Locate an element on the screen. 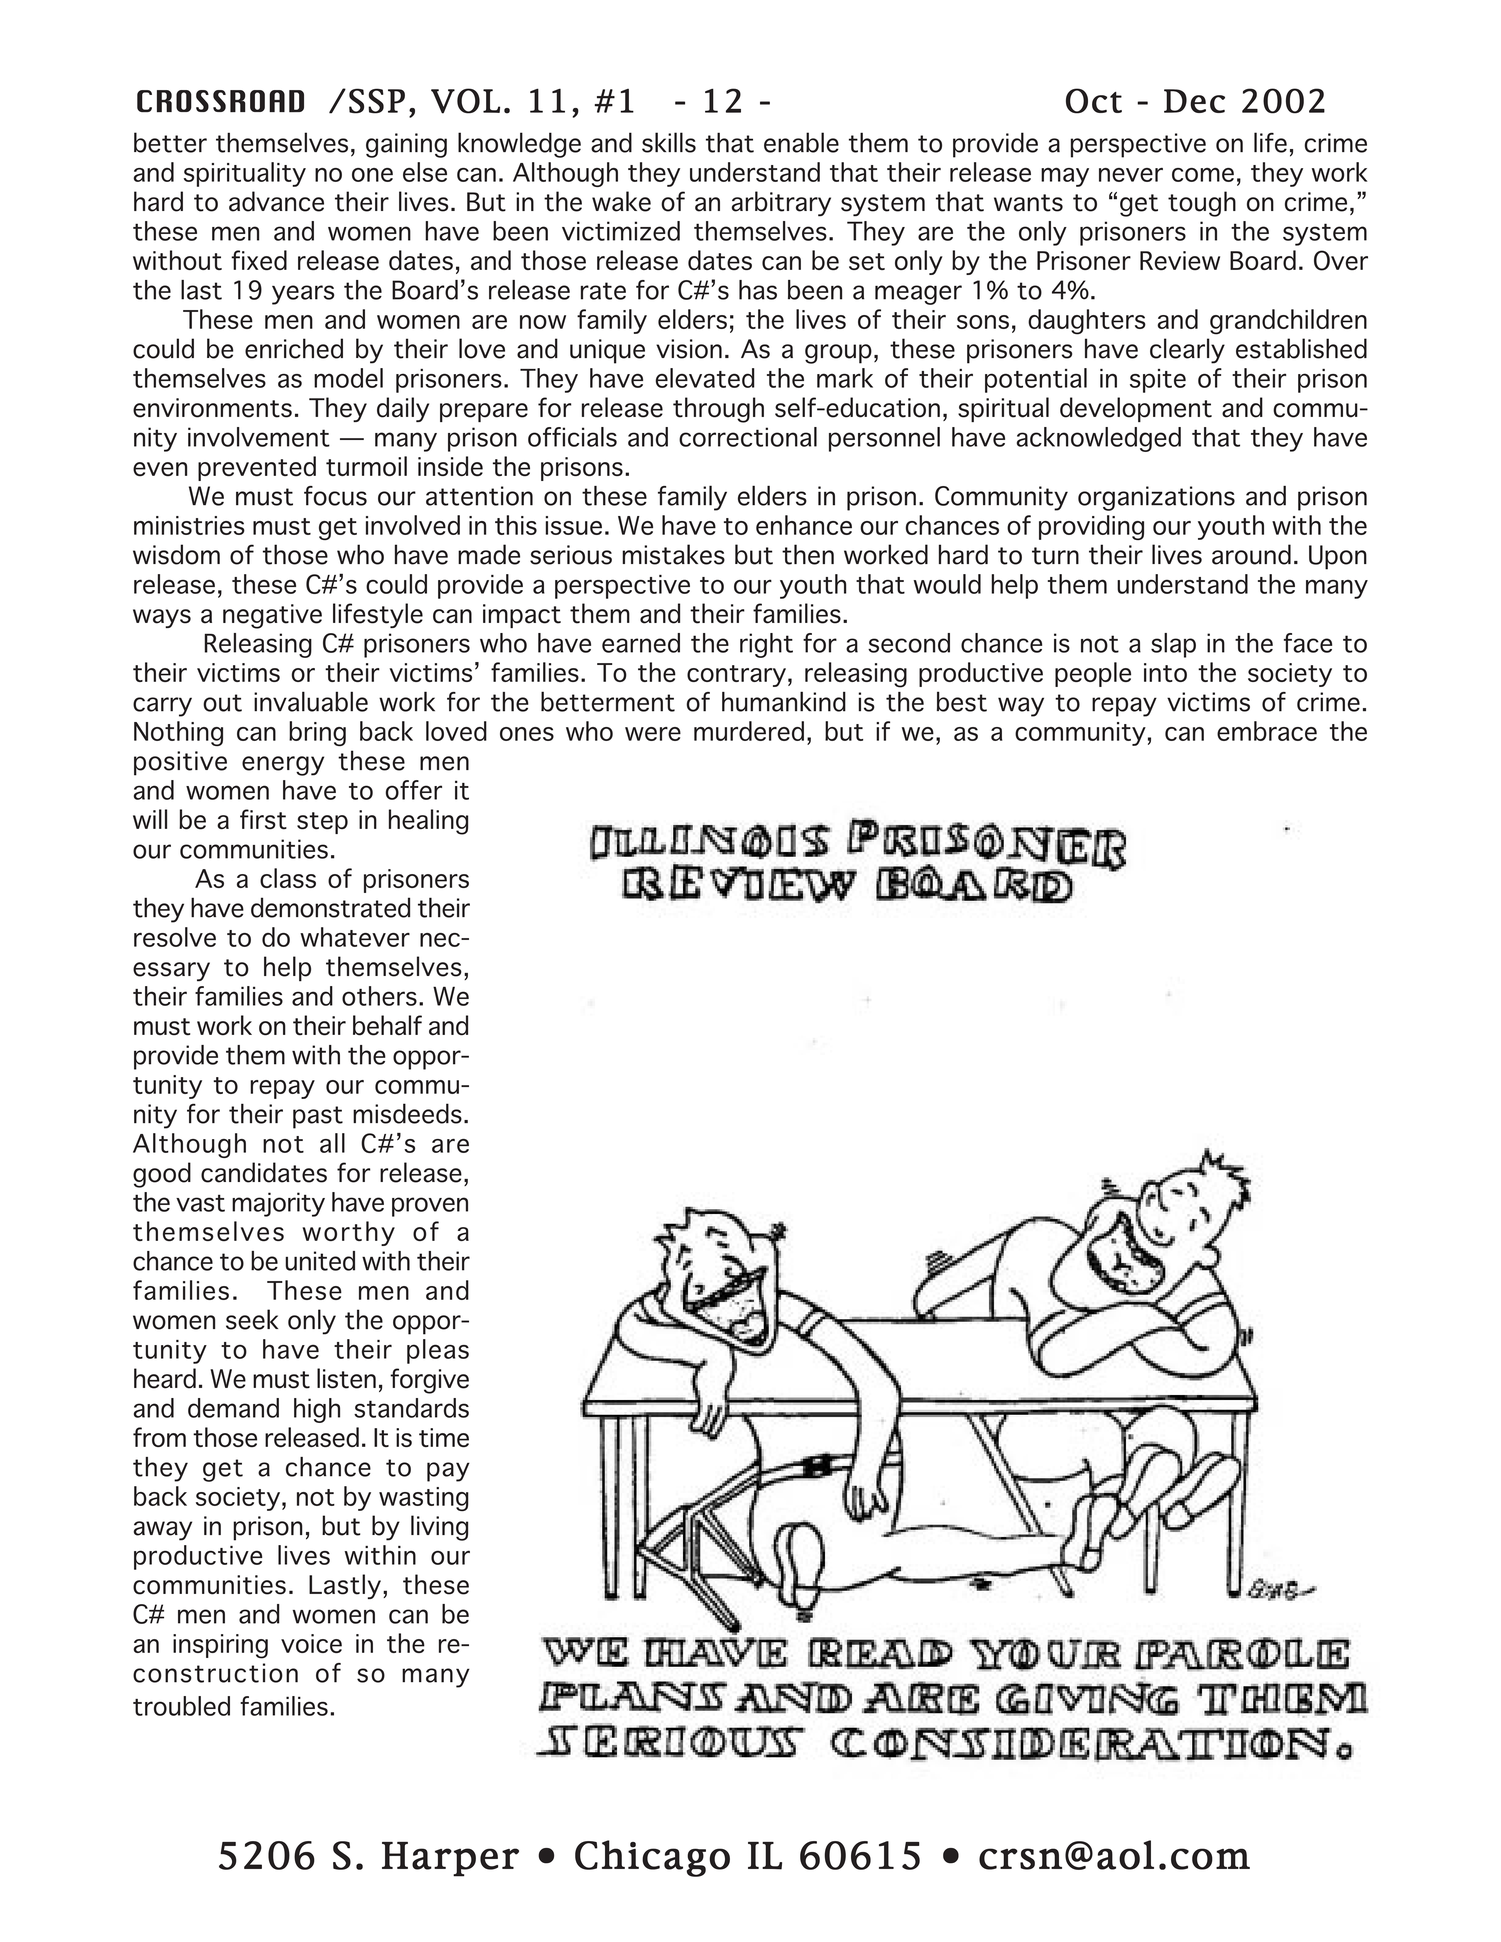 This screenshot has width=1501, height=1942. then is located at coordinates (808, 554).
